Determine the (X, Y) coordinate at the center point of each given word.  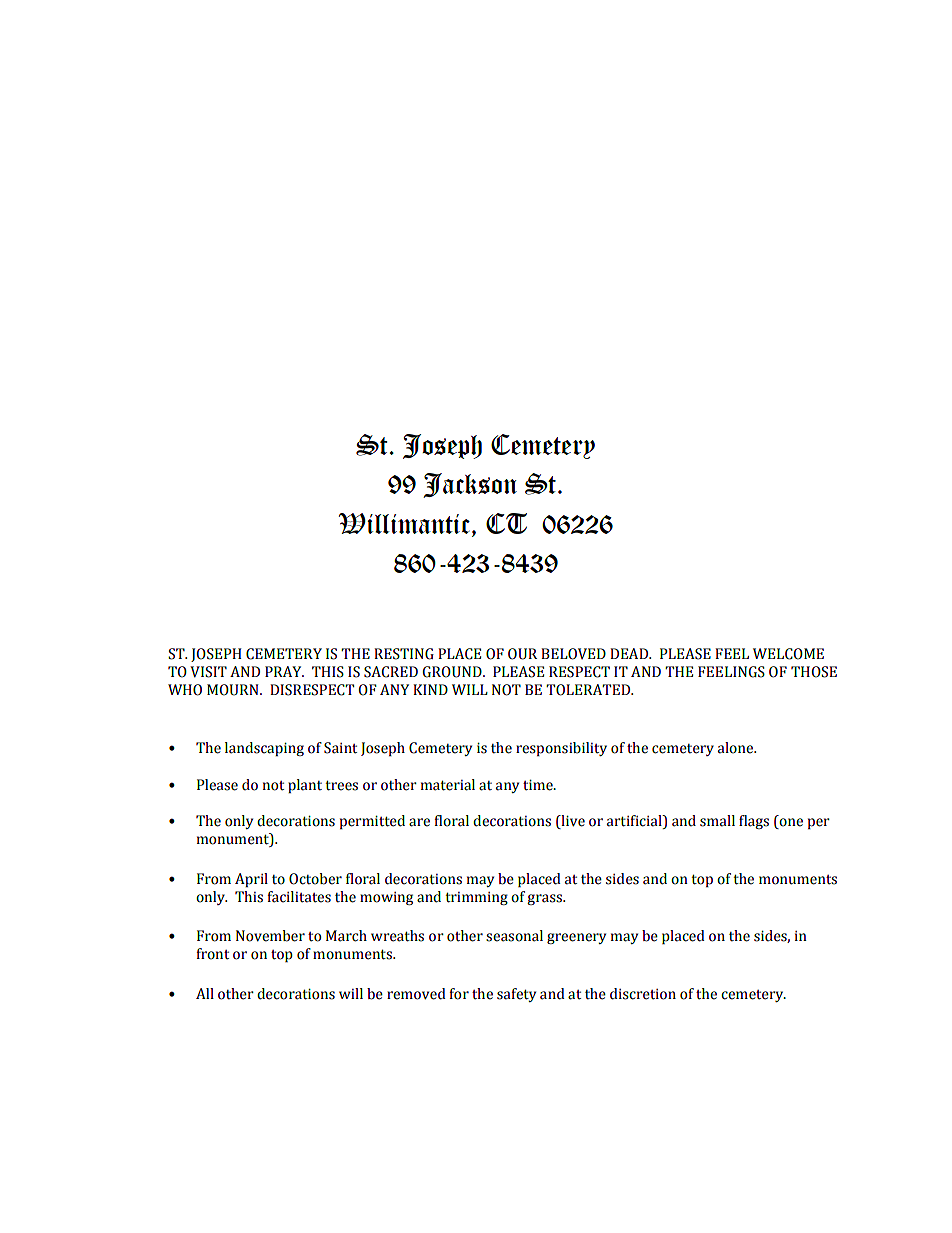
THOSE (814, 672)
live (572, 822)
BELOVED (573, 654)
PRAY (284, 671)
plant (305, 786)
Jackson (470, 485)
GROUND (453, 672)
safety (516, 995)
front (212, 954)
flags (754, 822)
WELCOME (788, 654)
